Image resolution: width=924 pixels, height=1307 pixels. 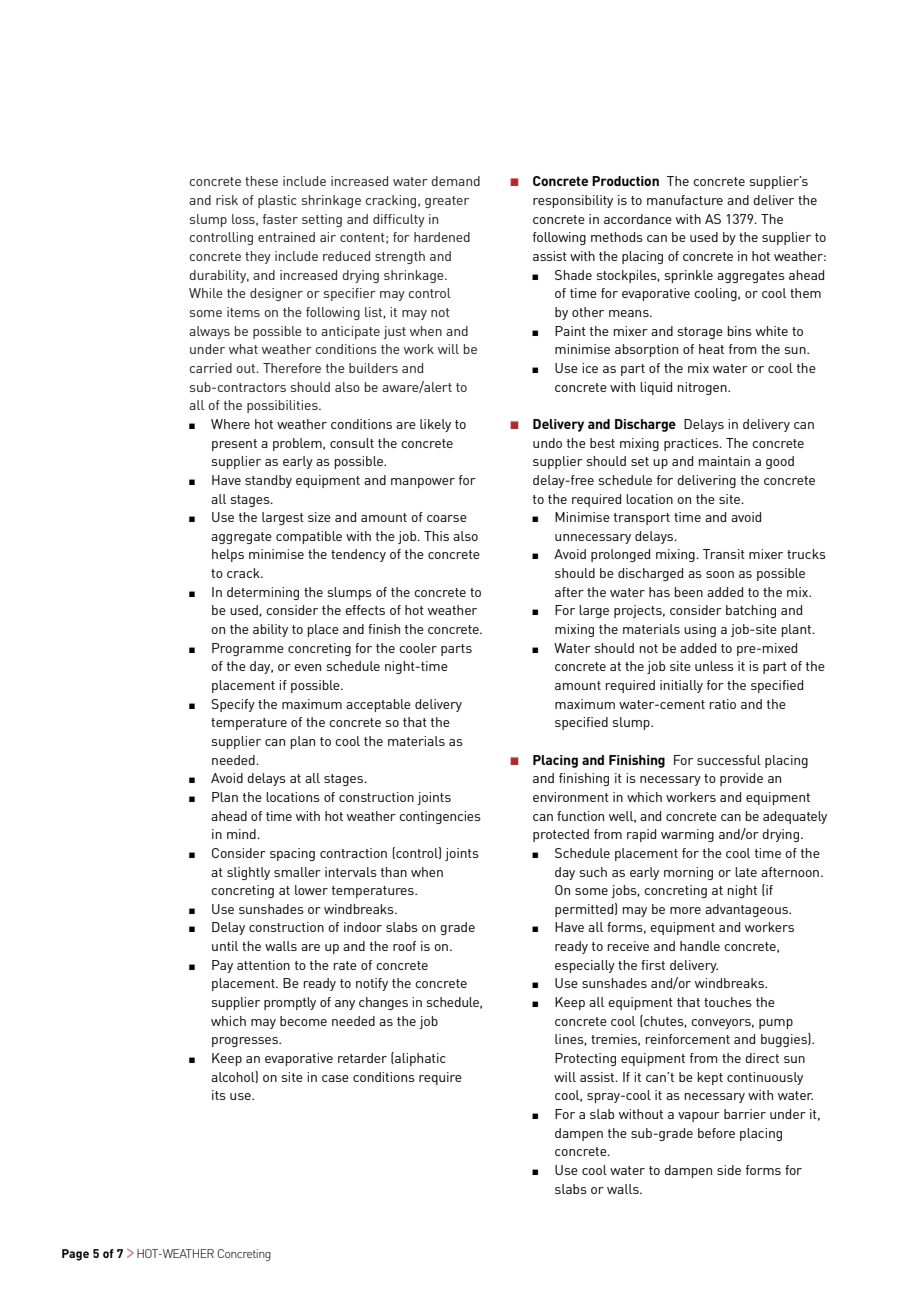 I want to click on Page, so click(x=75, y=1255).
